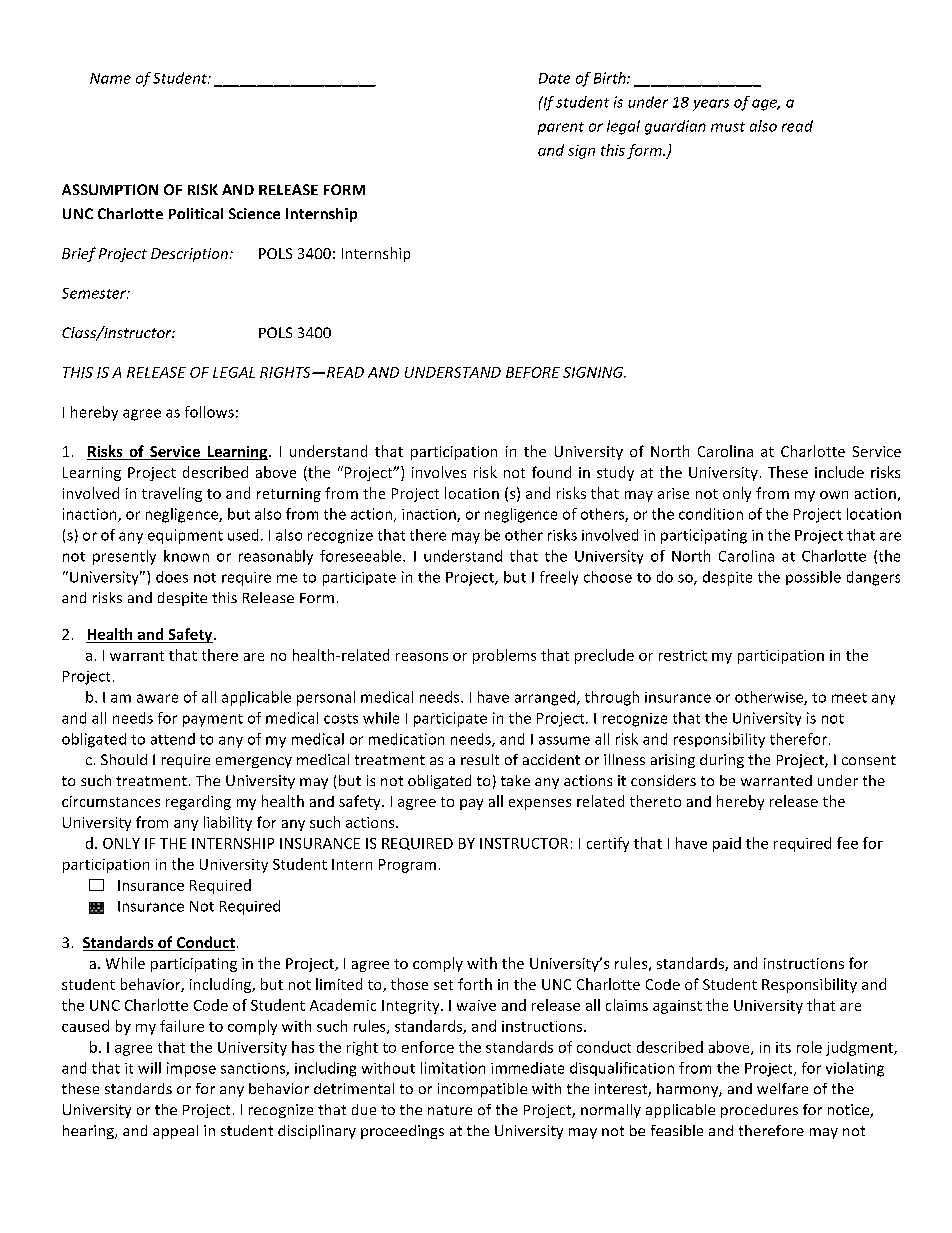 The height and width of the screenshot is (1233, 952). I want to click on parent, so click(561, 128).
